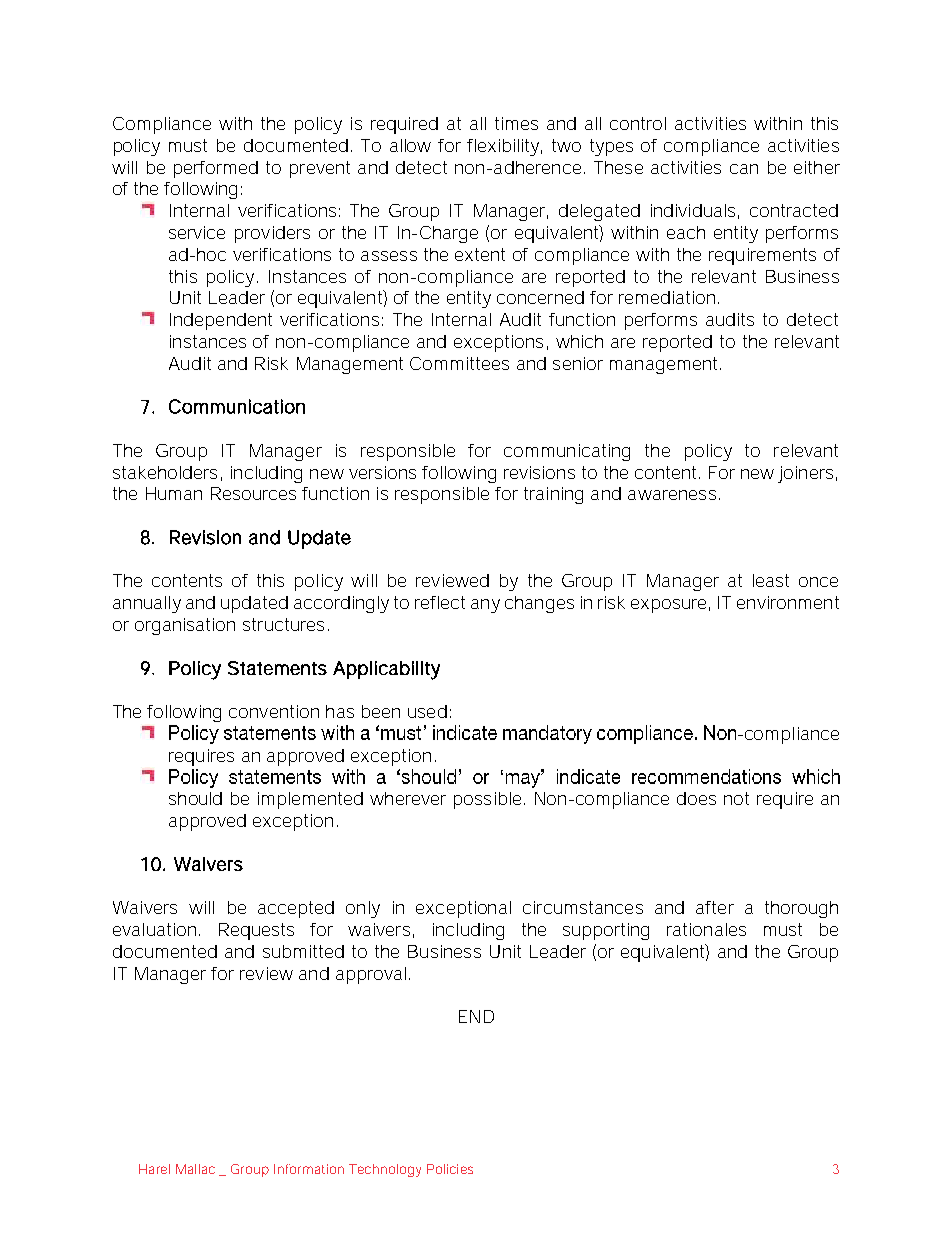  Describe the element at coordinates (516, 123) in the screenshot. I see `times` at that location.
